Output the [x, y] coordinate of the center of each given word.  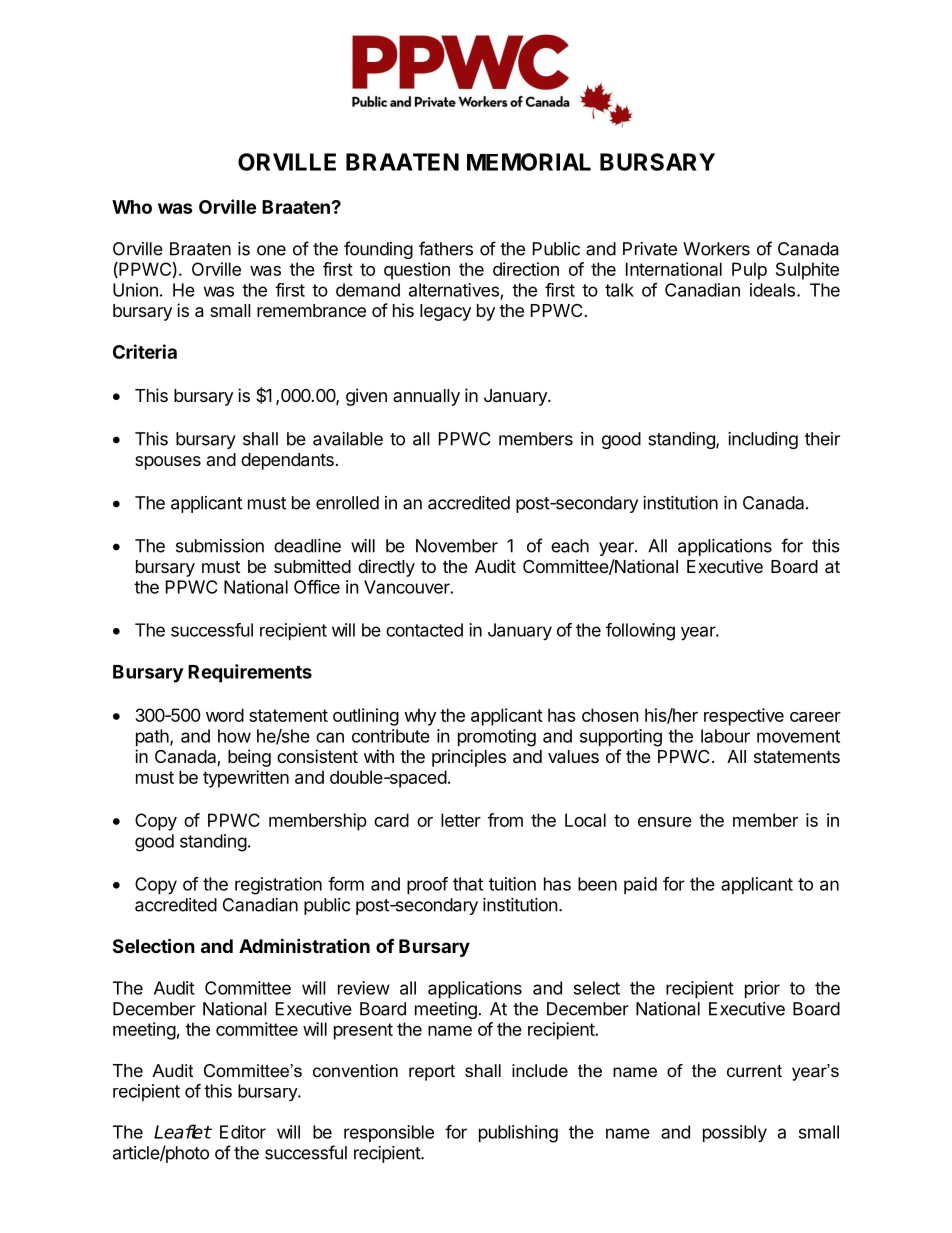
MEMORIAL [529, 162]
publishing [518, 1134]
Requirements [250, 673]
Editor [243, 1132]
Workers [716, 249]
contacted [424, 630]
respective [744, 717]
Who [132, 207]
